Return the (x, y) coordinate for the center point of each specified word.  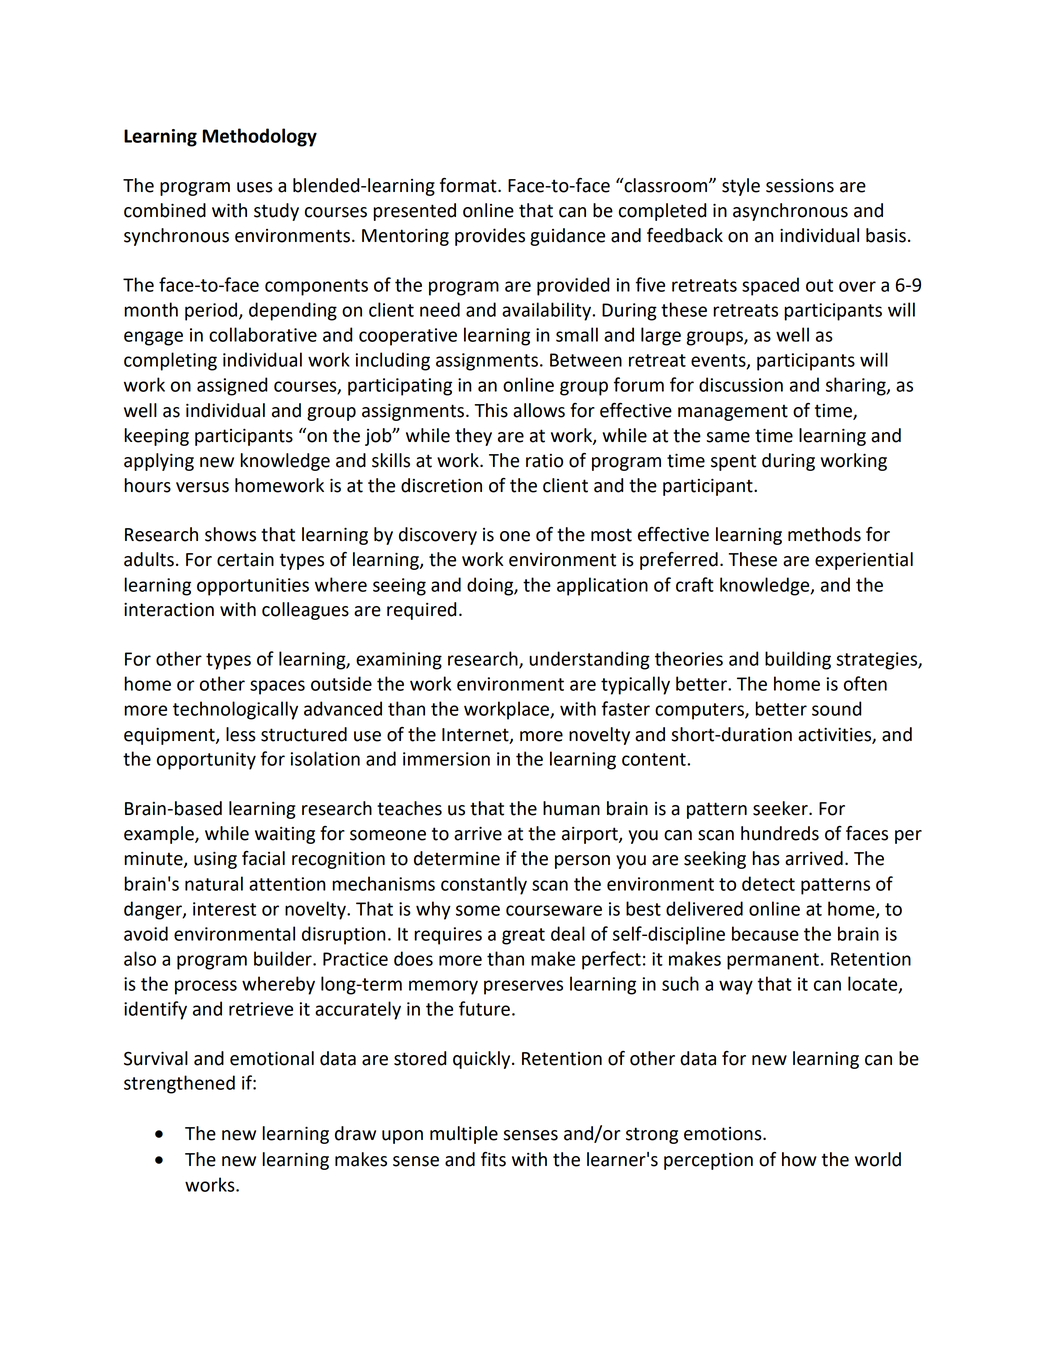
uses (255, 187)
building (798, 660)
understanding (589, 660)
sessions (800, 186)
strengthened (179, 1084)
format (469, 185)
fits (493, 1159)
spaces (277, 687)
